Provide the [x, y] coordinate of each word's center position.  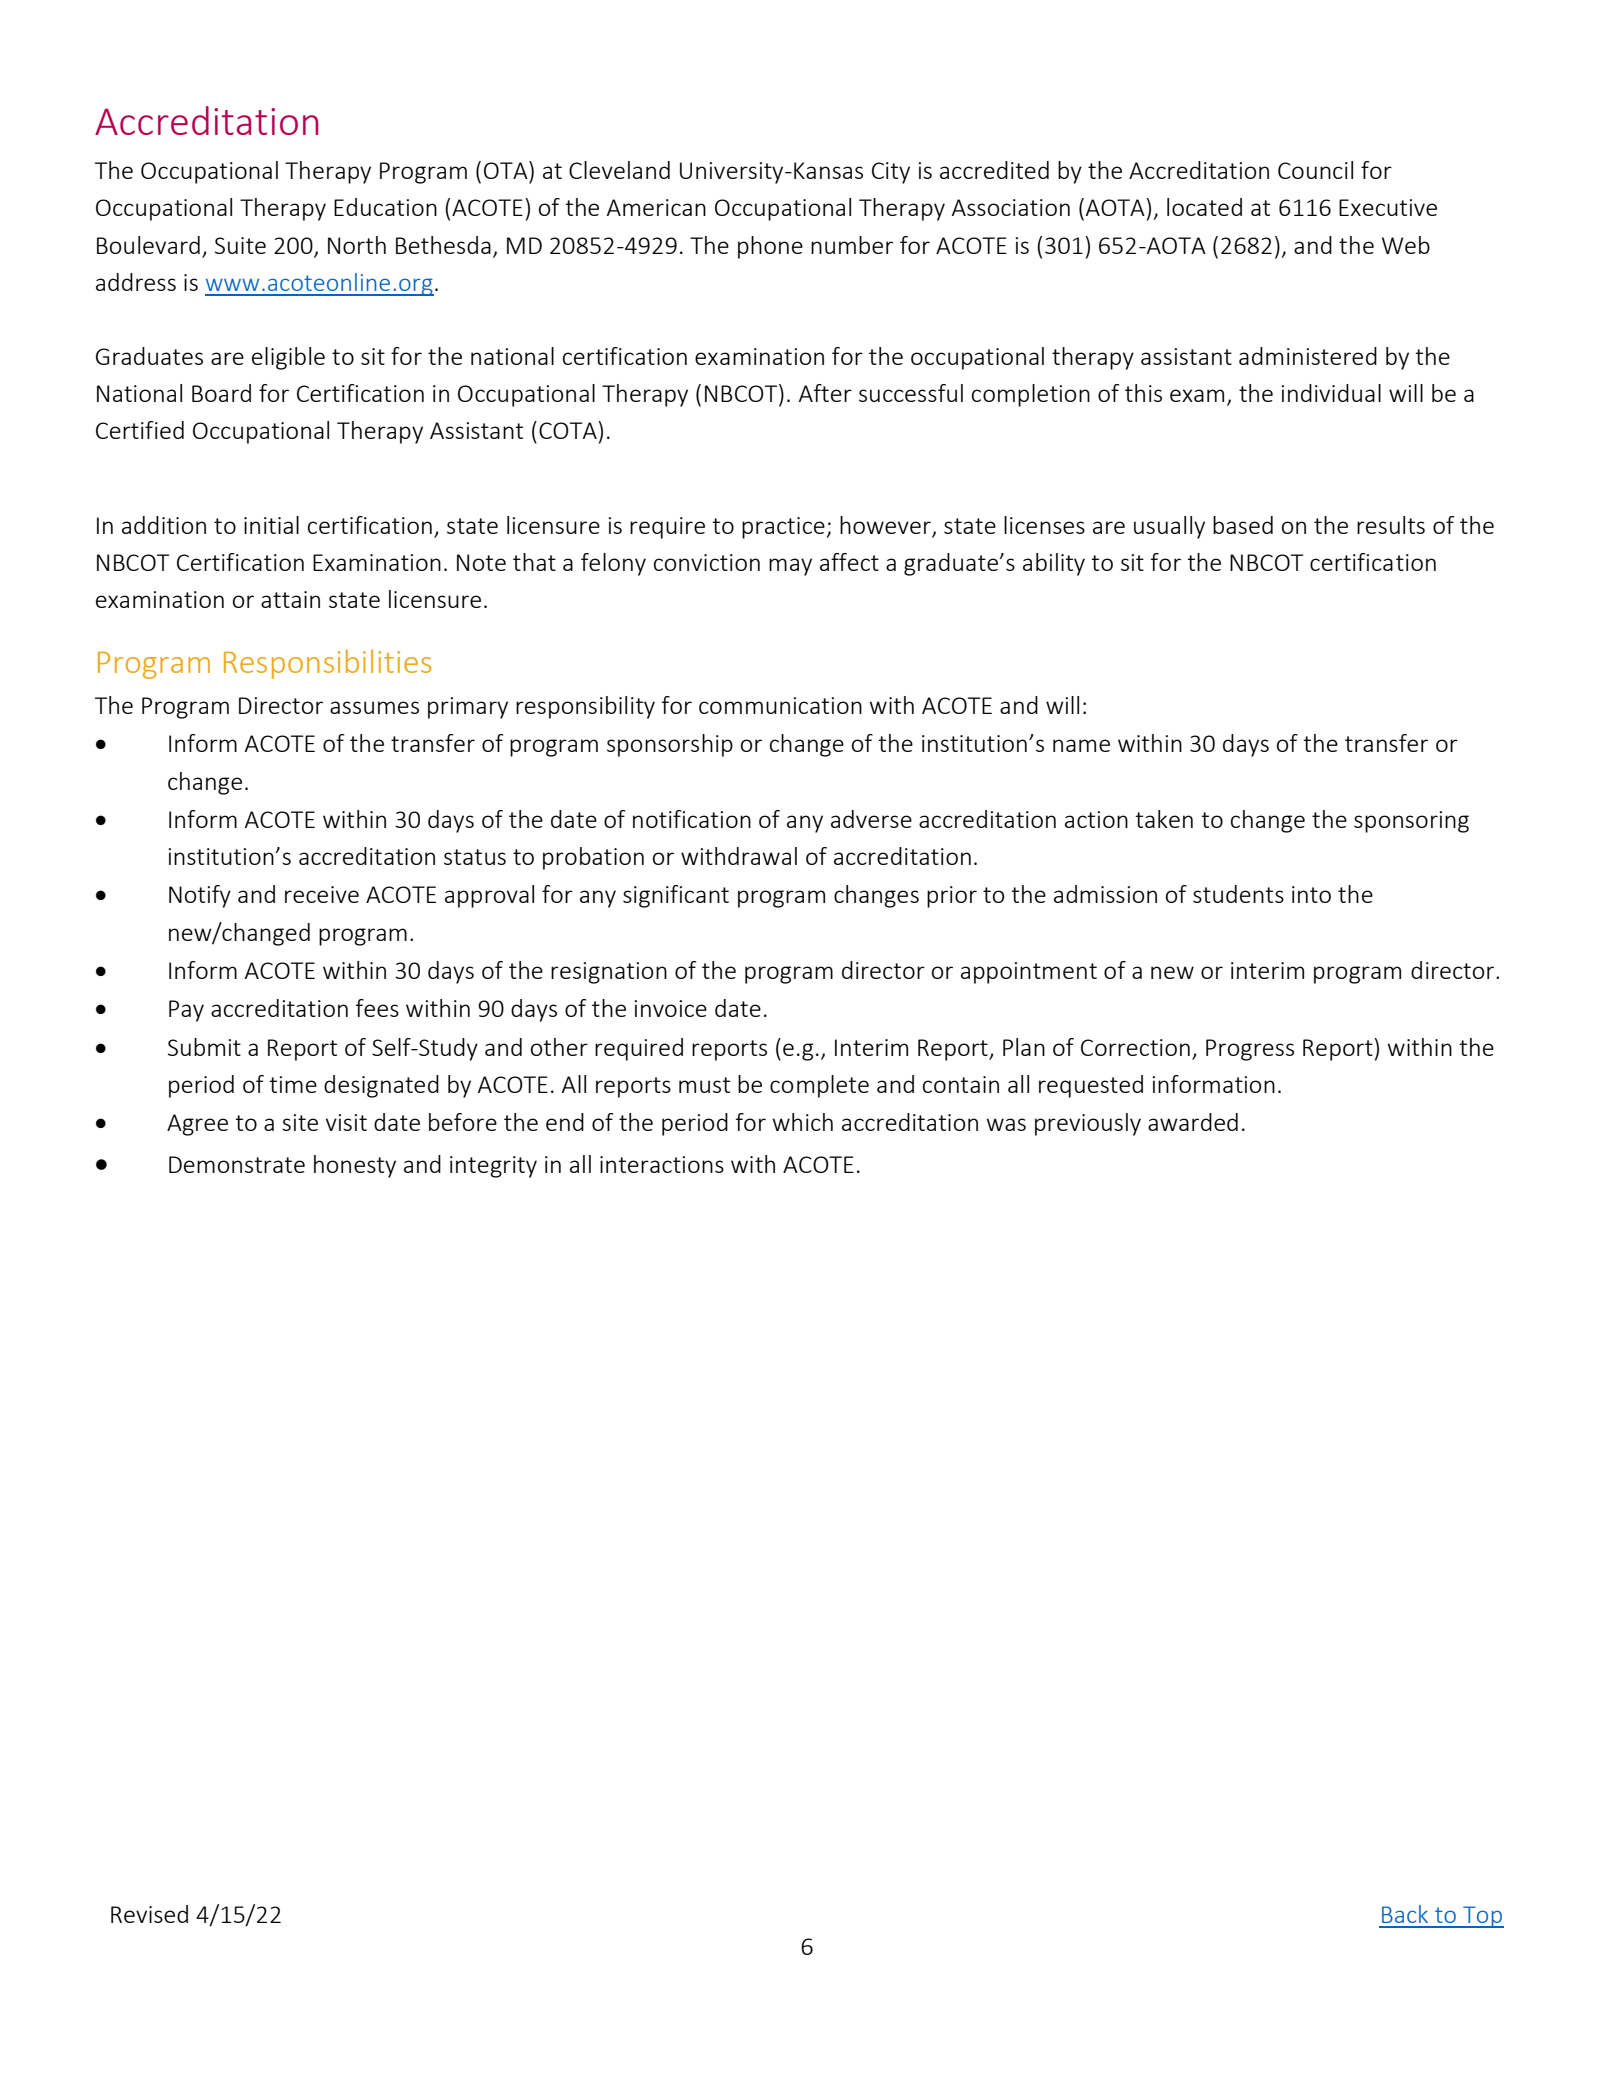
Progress [1250, 1050]
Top [1482, 1917]
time [293, 1084]
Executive [1388, 207]
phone [770, 247]
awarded [1193, 1122]
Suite [240, 245]
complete [819, 1086]
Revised [149, 1914]
